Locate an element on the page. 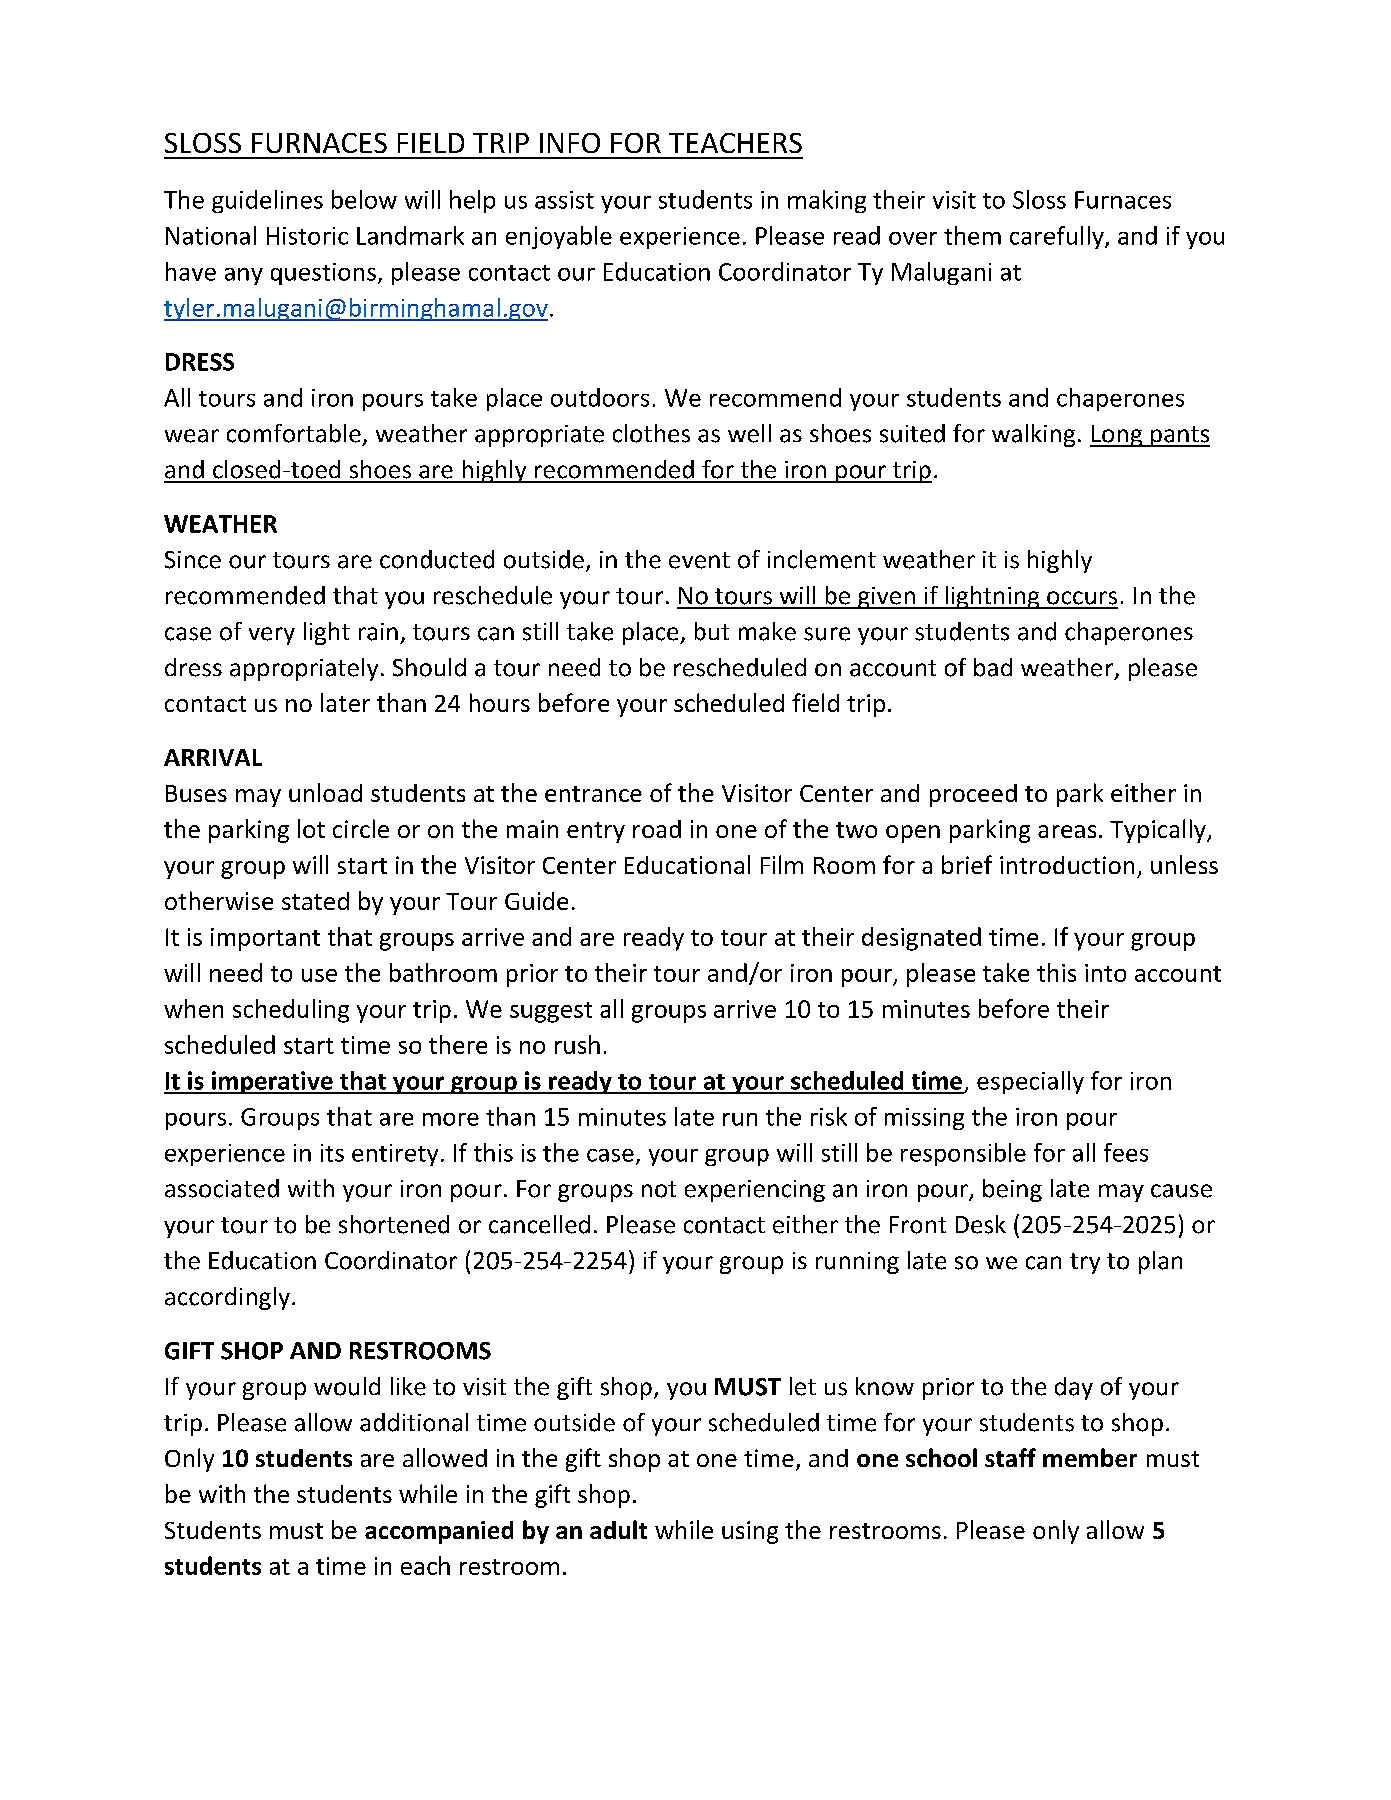 The image size is (1391, 1800). areas is located at coordinates (1067, 831).
